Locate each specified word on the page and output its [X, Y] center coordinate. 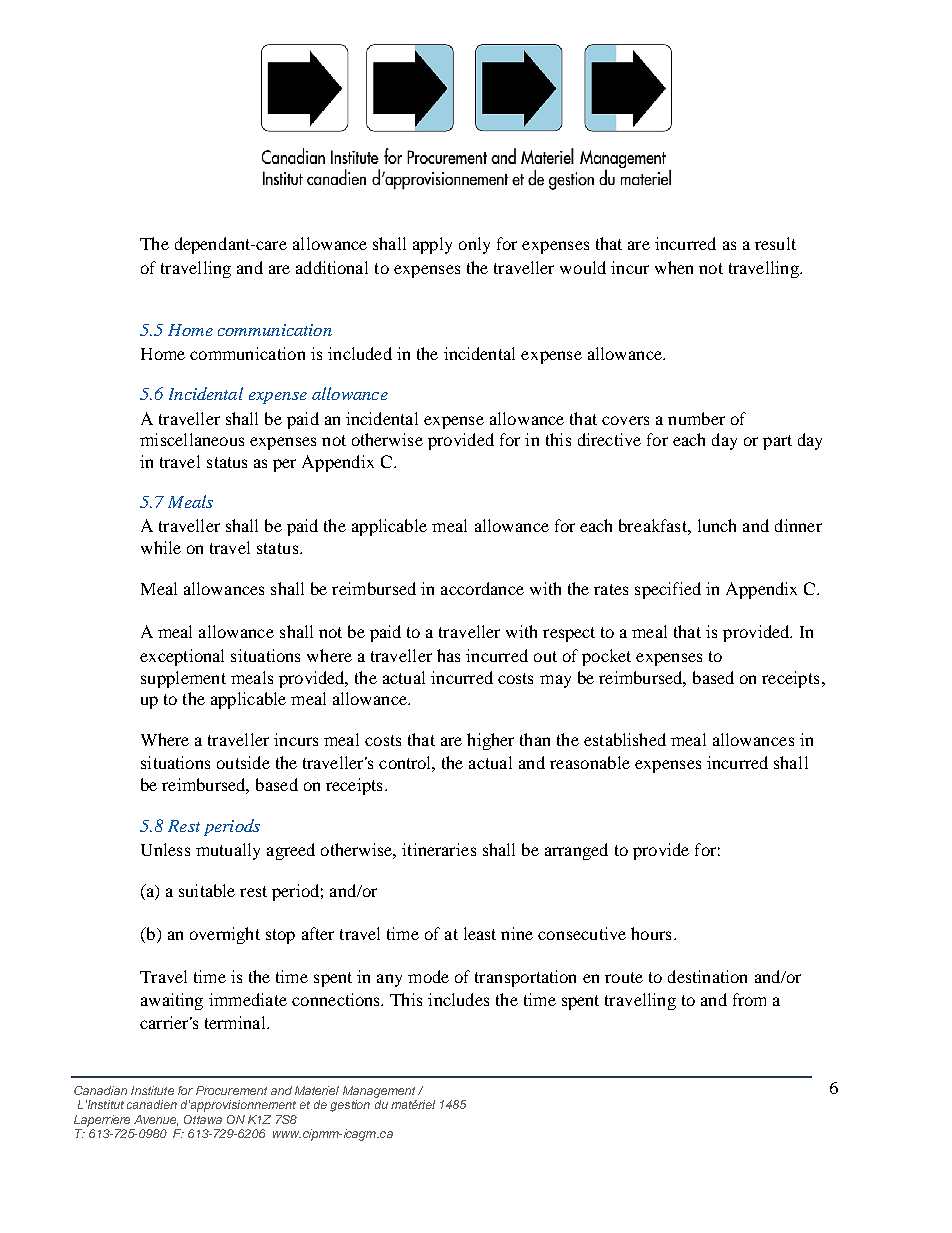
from [749, 999]
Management [379, 1092]
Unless [165, 849]
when [674, 267]
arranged [576, 851]
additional [332, 267]
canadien [152, 1104]
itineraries [439, 849]
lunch [717, 525]
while [161, 547]
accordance [482, 588]
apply [432, 245]
